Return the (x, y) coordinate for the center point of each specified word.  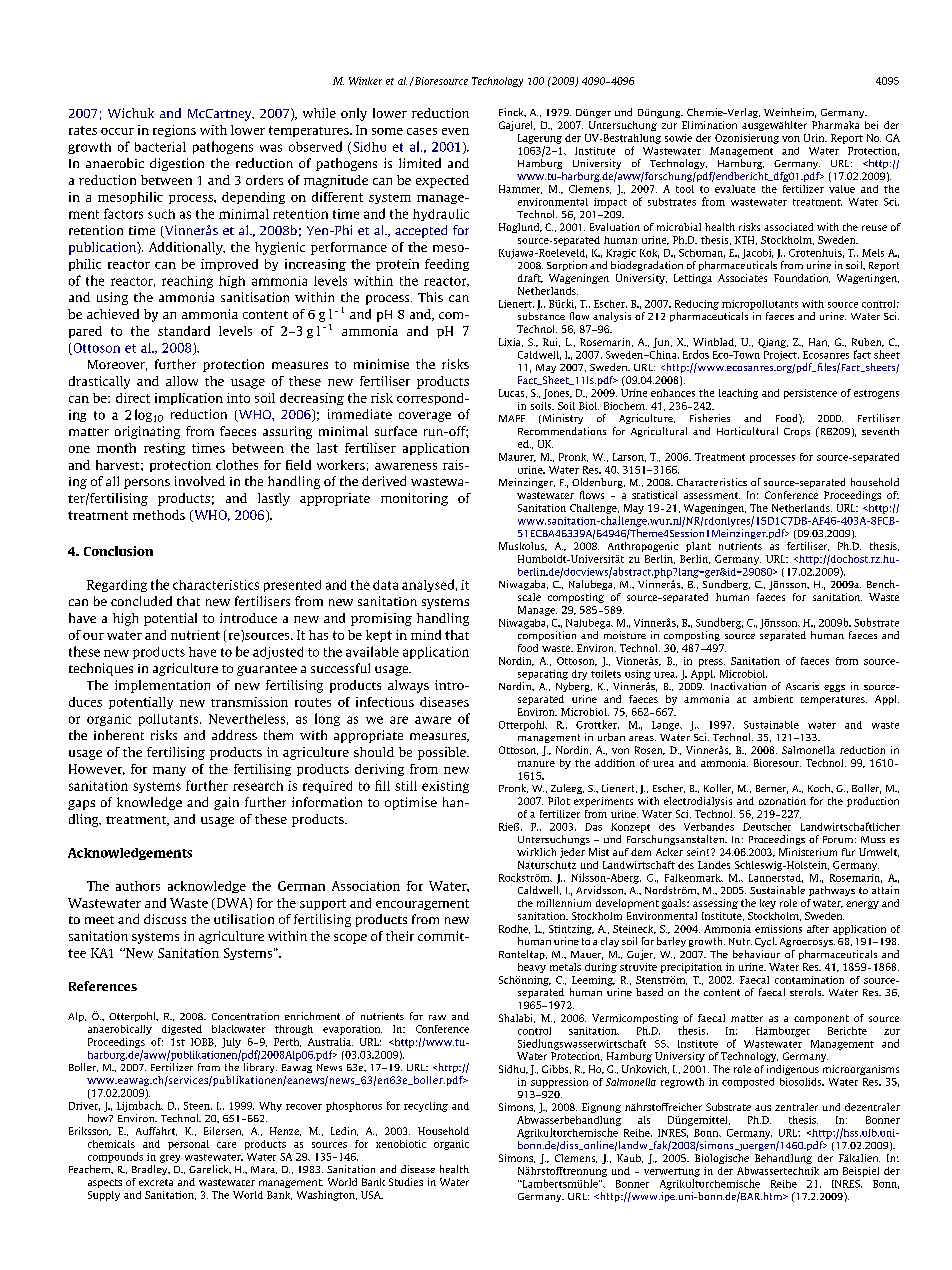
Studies (406, 1182)
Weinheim (790, 113)
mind (426, 635)
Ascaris (802, 686)
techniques (101, 669)
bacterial (160, 147)
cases (422, 131)
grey (170, 1159)
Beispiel (861, 1172)
